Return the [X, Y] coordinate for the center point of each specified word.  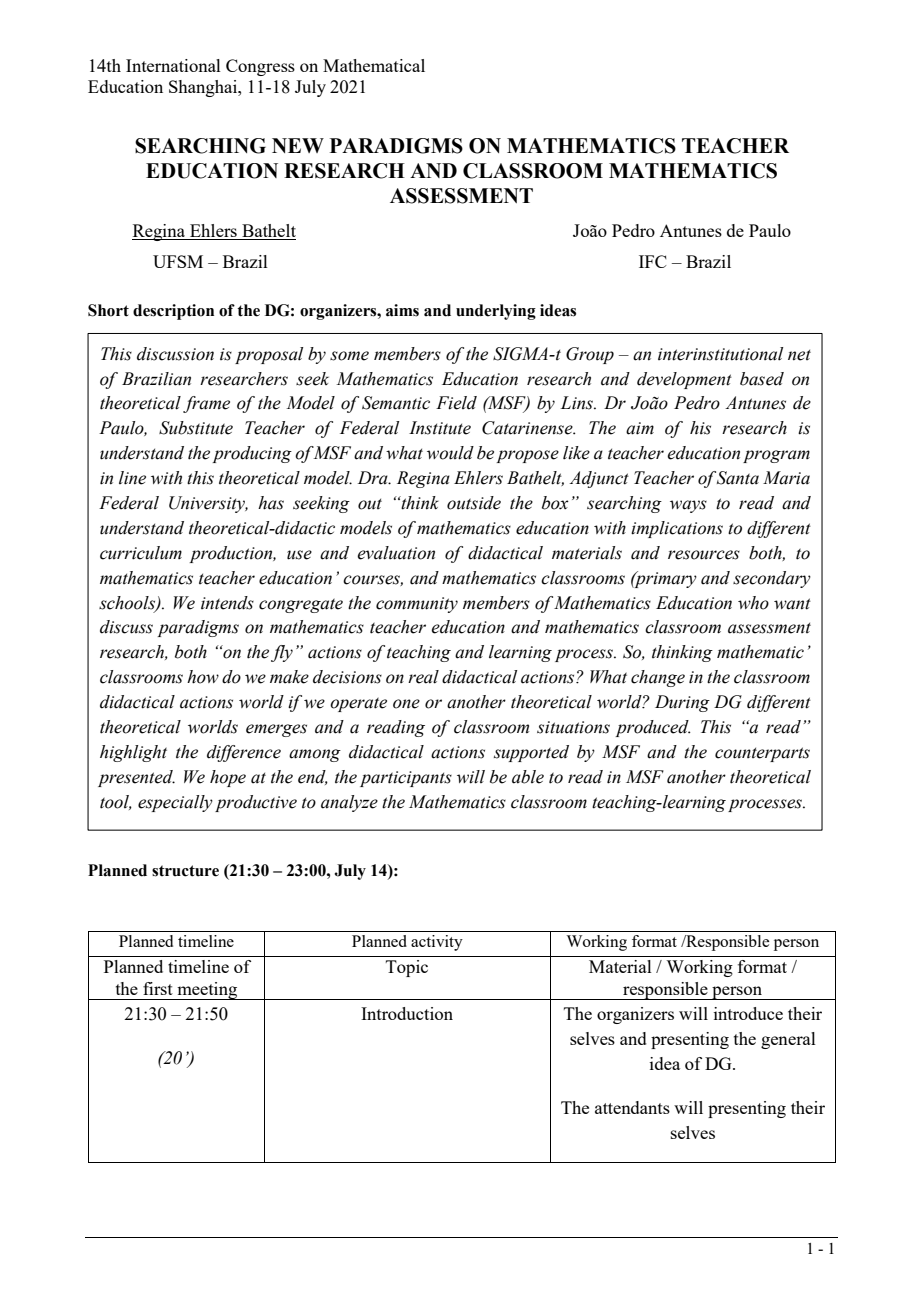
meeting [207, 991]
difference [244, 753]
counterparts [762, 754]
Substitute [196, 428]
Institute [440, 428]
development [684, 380]
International [173, 65]
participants [406, 779]
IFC [653, 261]
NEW [298, 145]
